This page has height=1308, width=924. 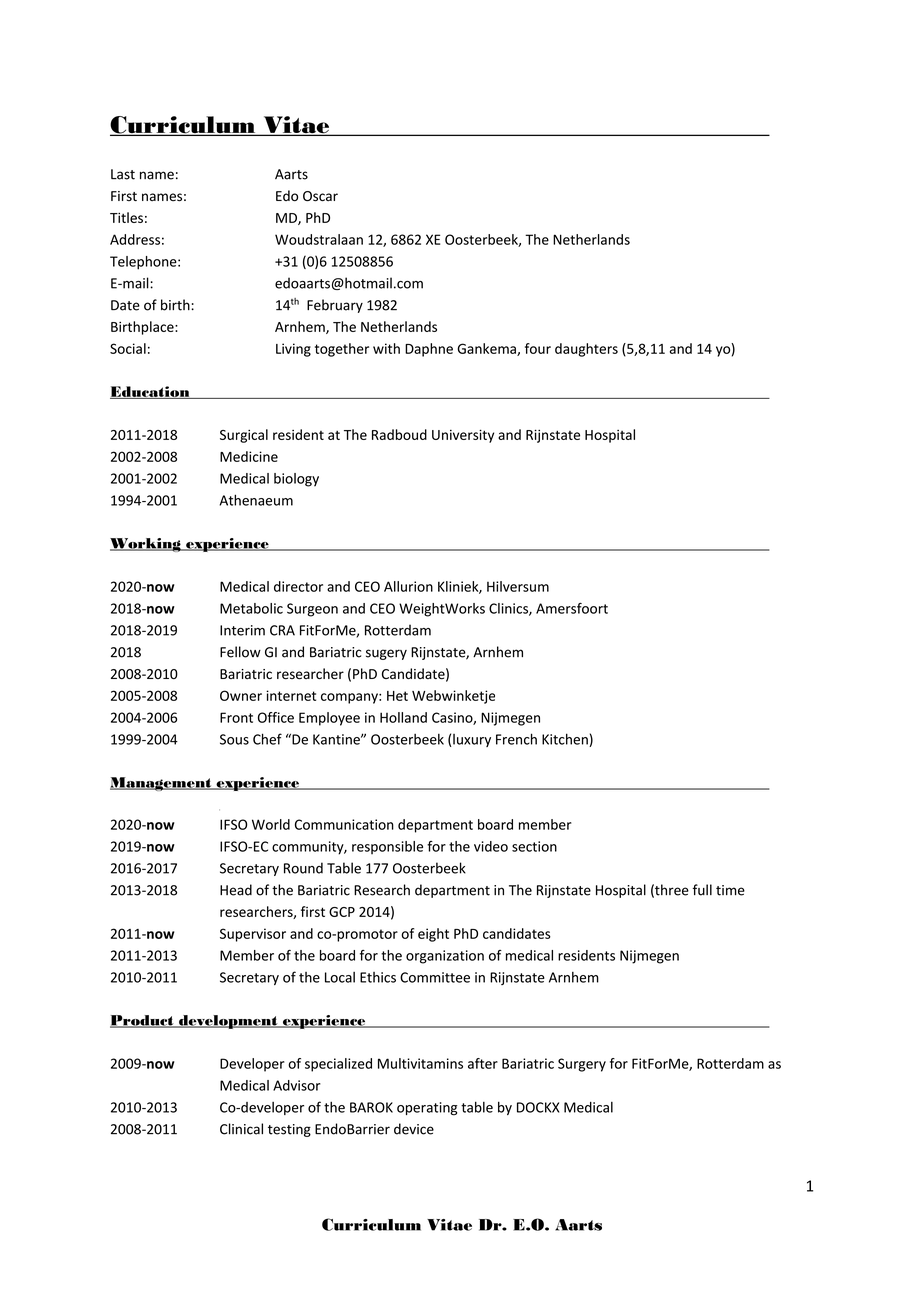 I want to click on Surgery, so click(x=582, y=1065).
